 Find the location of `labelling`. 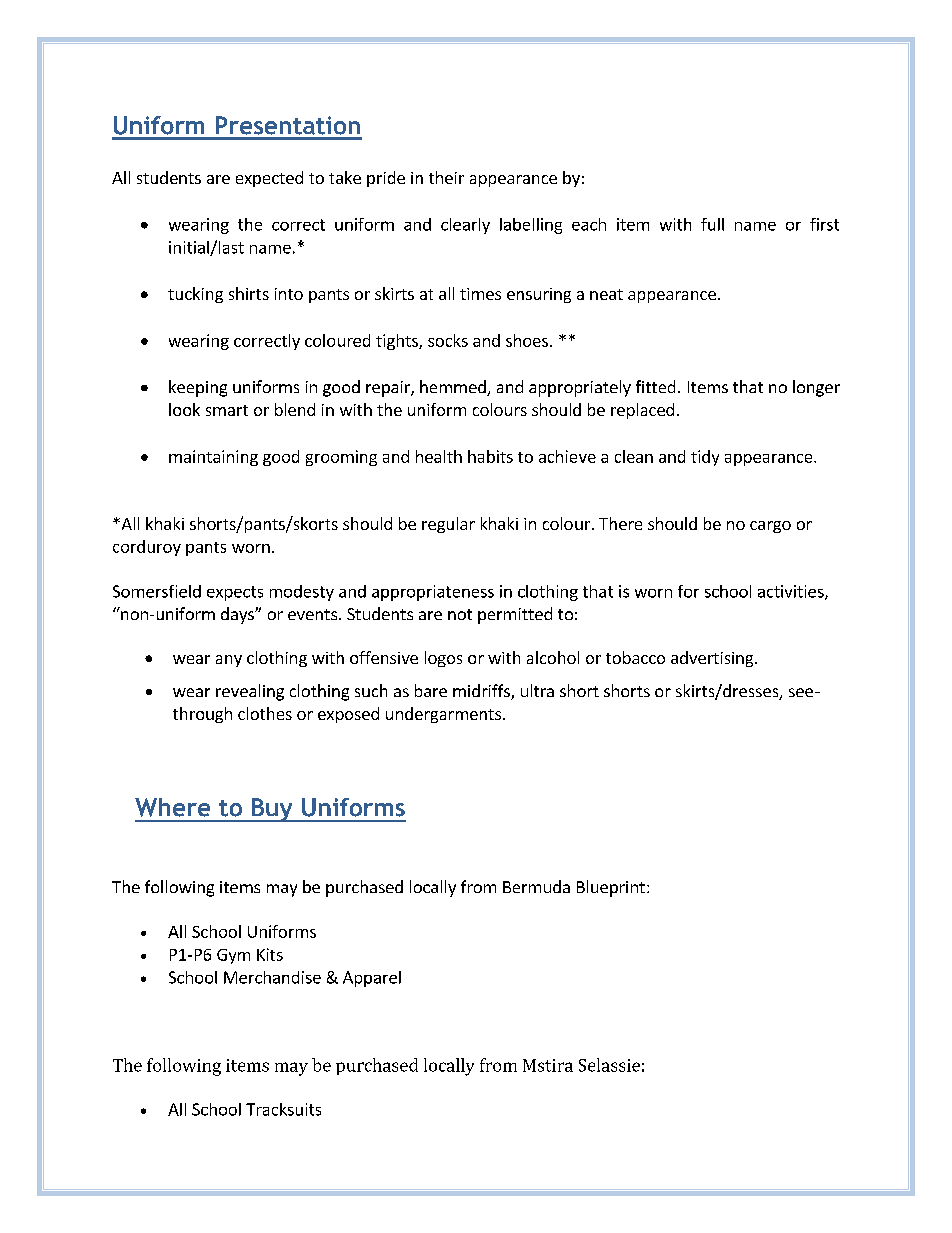

labelling is located at coordinates (531, 226).
